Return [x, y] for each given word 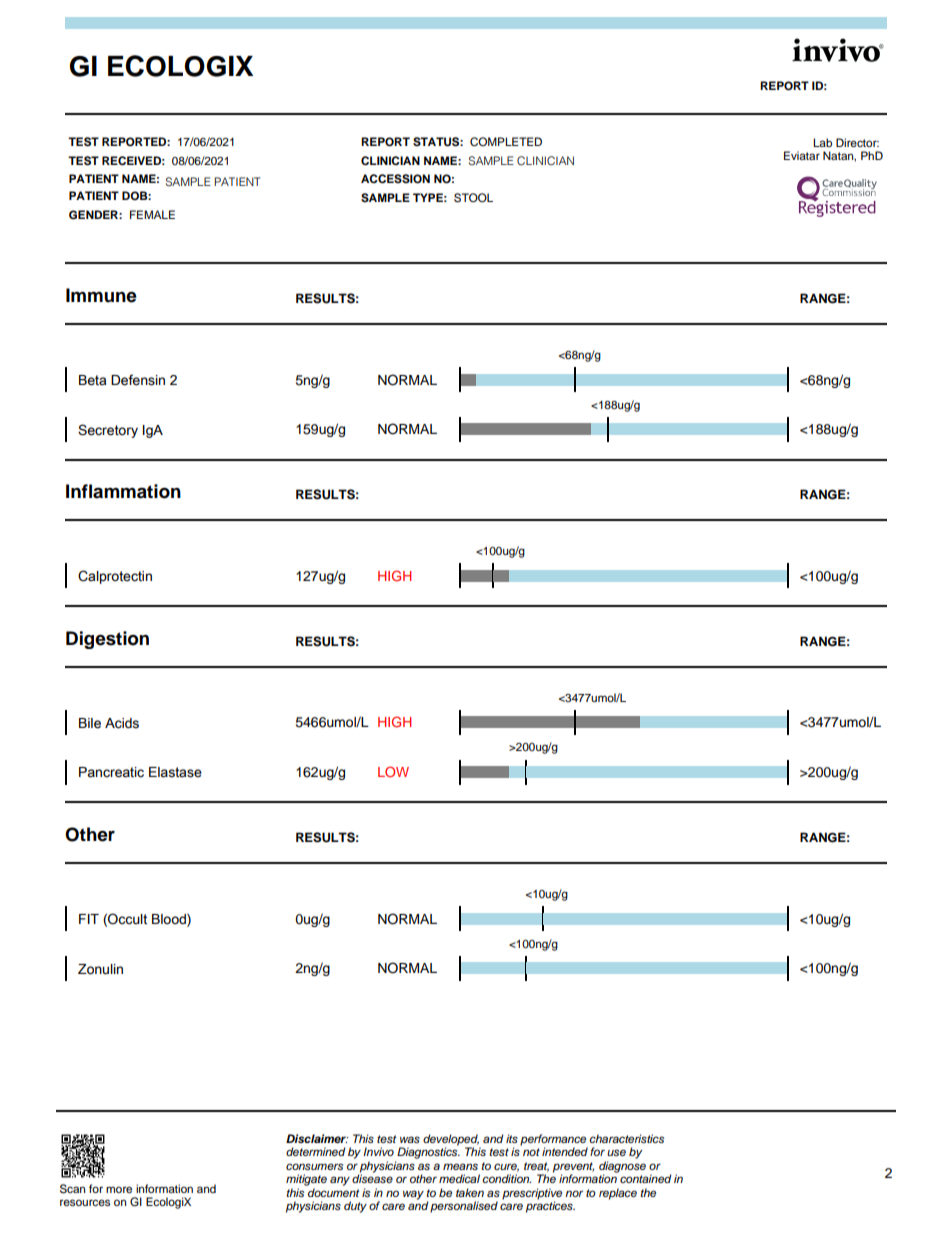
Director [857, 142]
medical [459, 1178]
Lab [822, 142]
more [119, 1189]
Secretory [108, 431]
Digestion [107, 640]
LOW [393, 771]
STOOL [473, 198]
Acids [122, 723]
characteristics [626, 1138]
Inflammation [123, 491]
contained [646, 1178]
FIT [89, 919]
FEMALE [152, 214]
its [512, 1138]
